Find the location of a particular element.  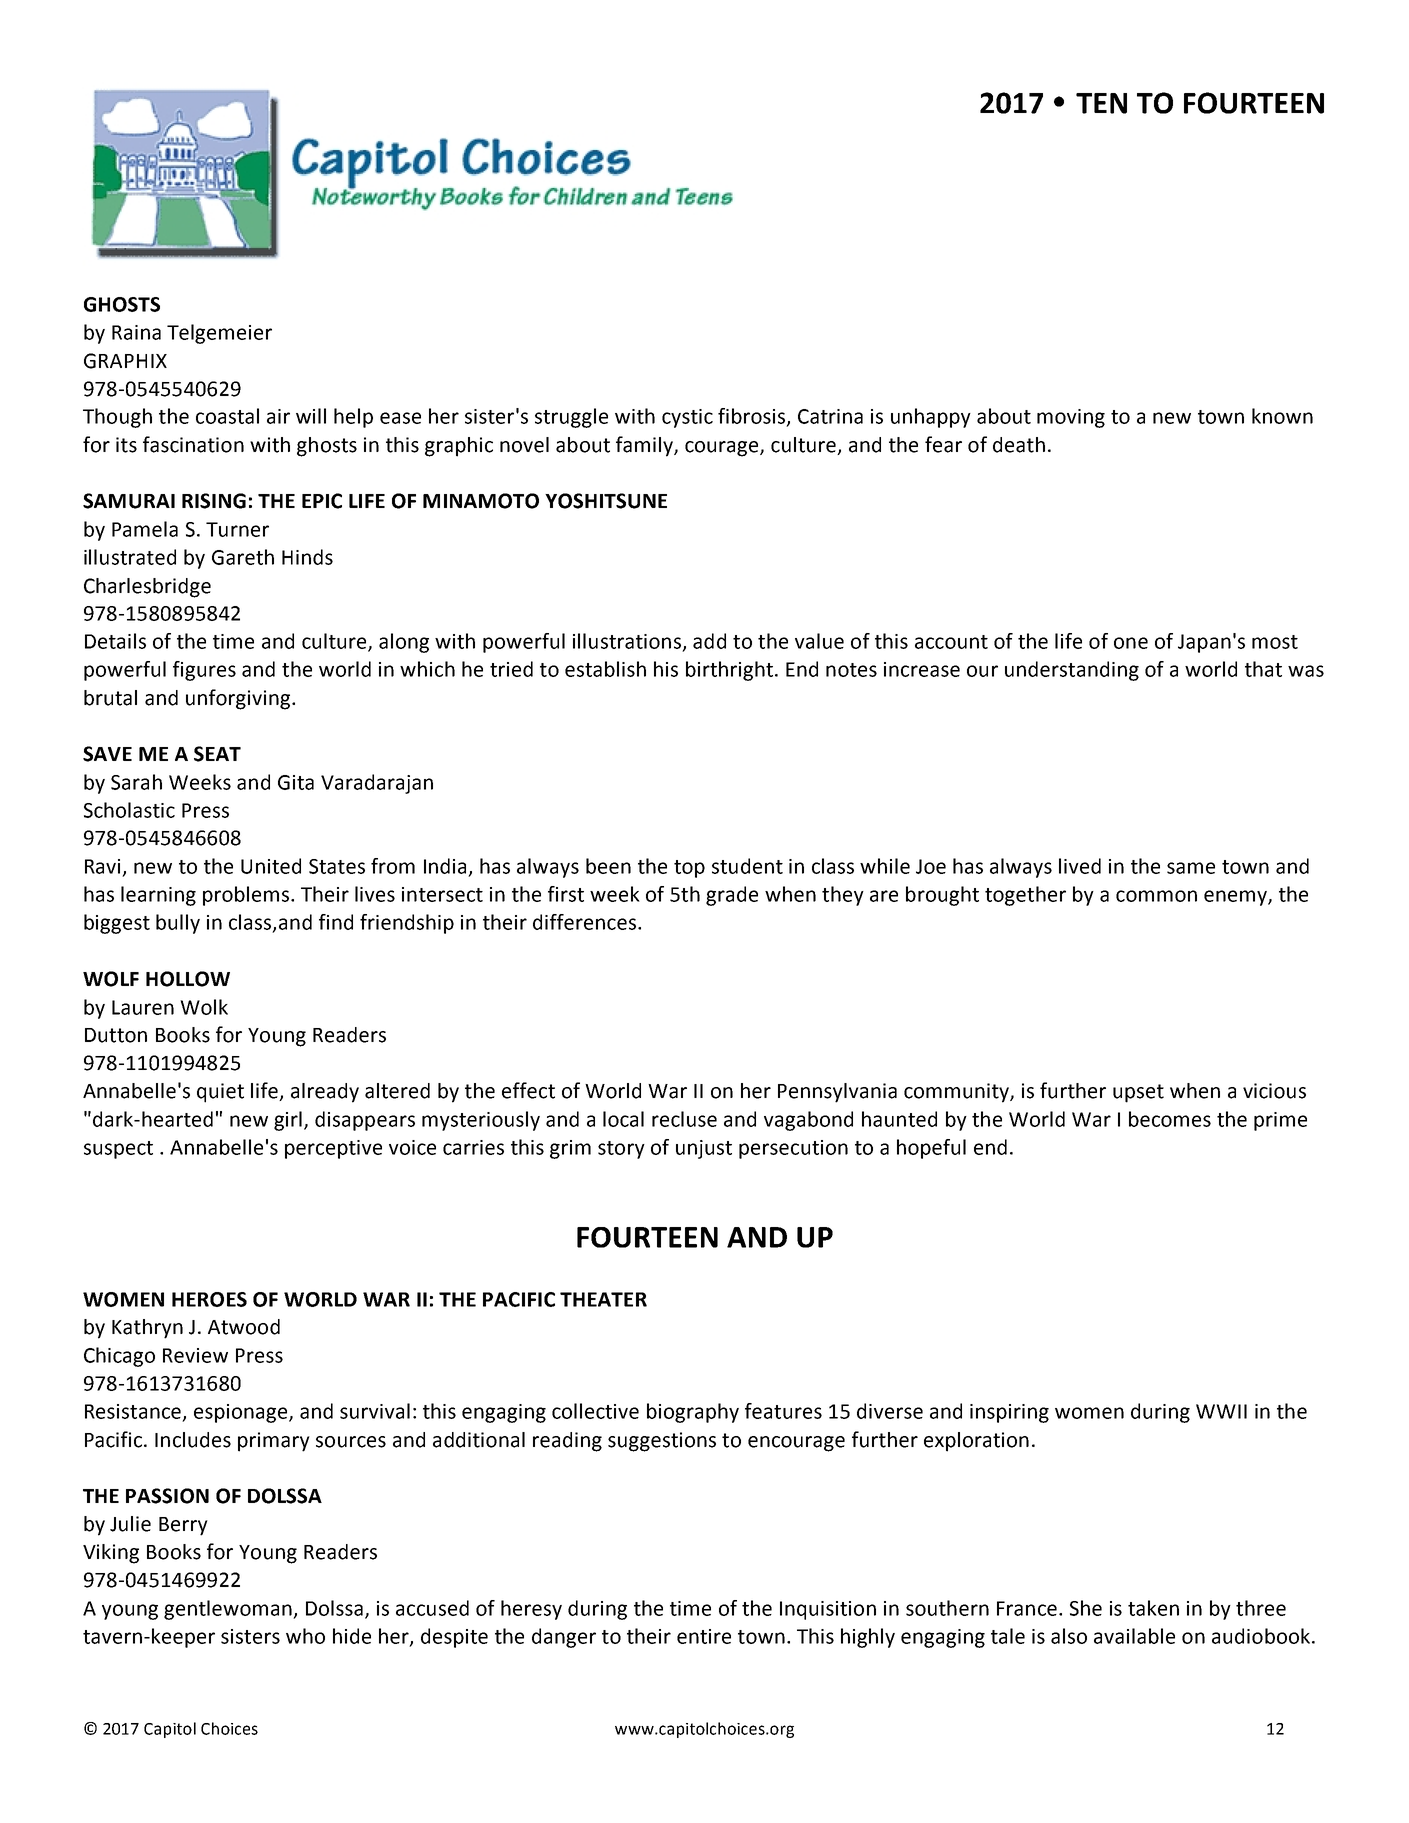

birthright is located at coordinates (729, 671).
